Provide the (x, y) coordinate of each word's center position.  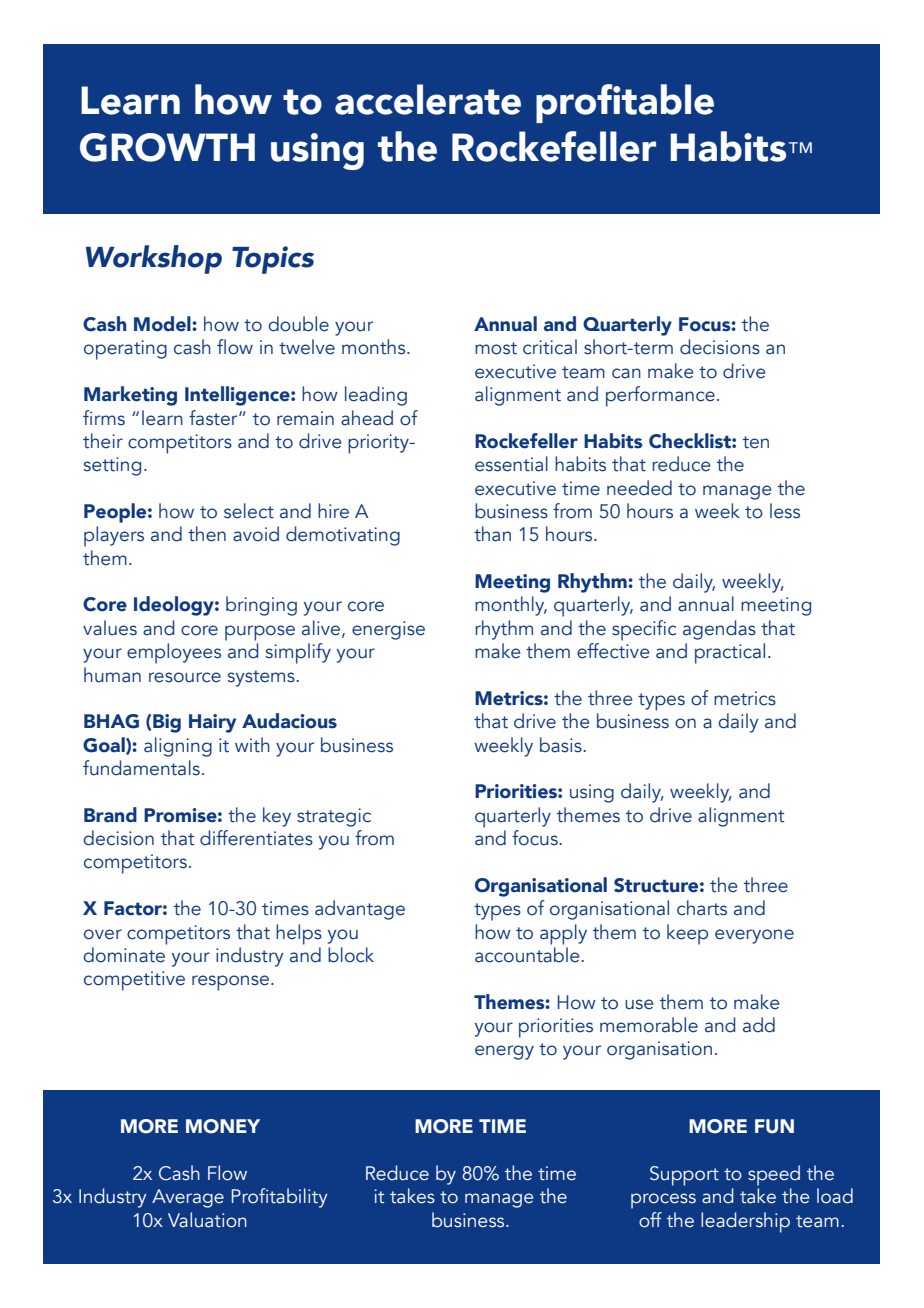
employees (174, 653)
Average (188, 1198)
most (496, 348)
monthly (511, 606)
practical (730, 653)
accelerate (428, 99)
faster (214, 418)
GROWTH (167, 147)
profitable (625, 103)
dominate (124, 955)
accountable (528, 955)
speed (774, 1175)
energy (504, 1052)
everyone (754, 936)
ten (756, 442)
